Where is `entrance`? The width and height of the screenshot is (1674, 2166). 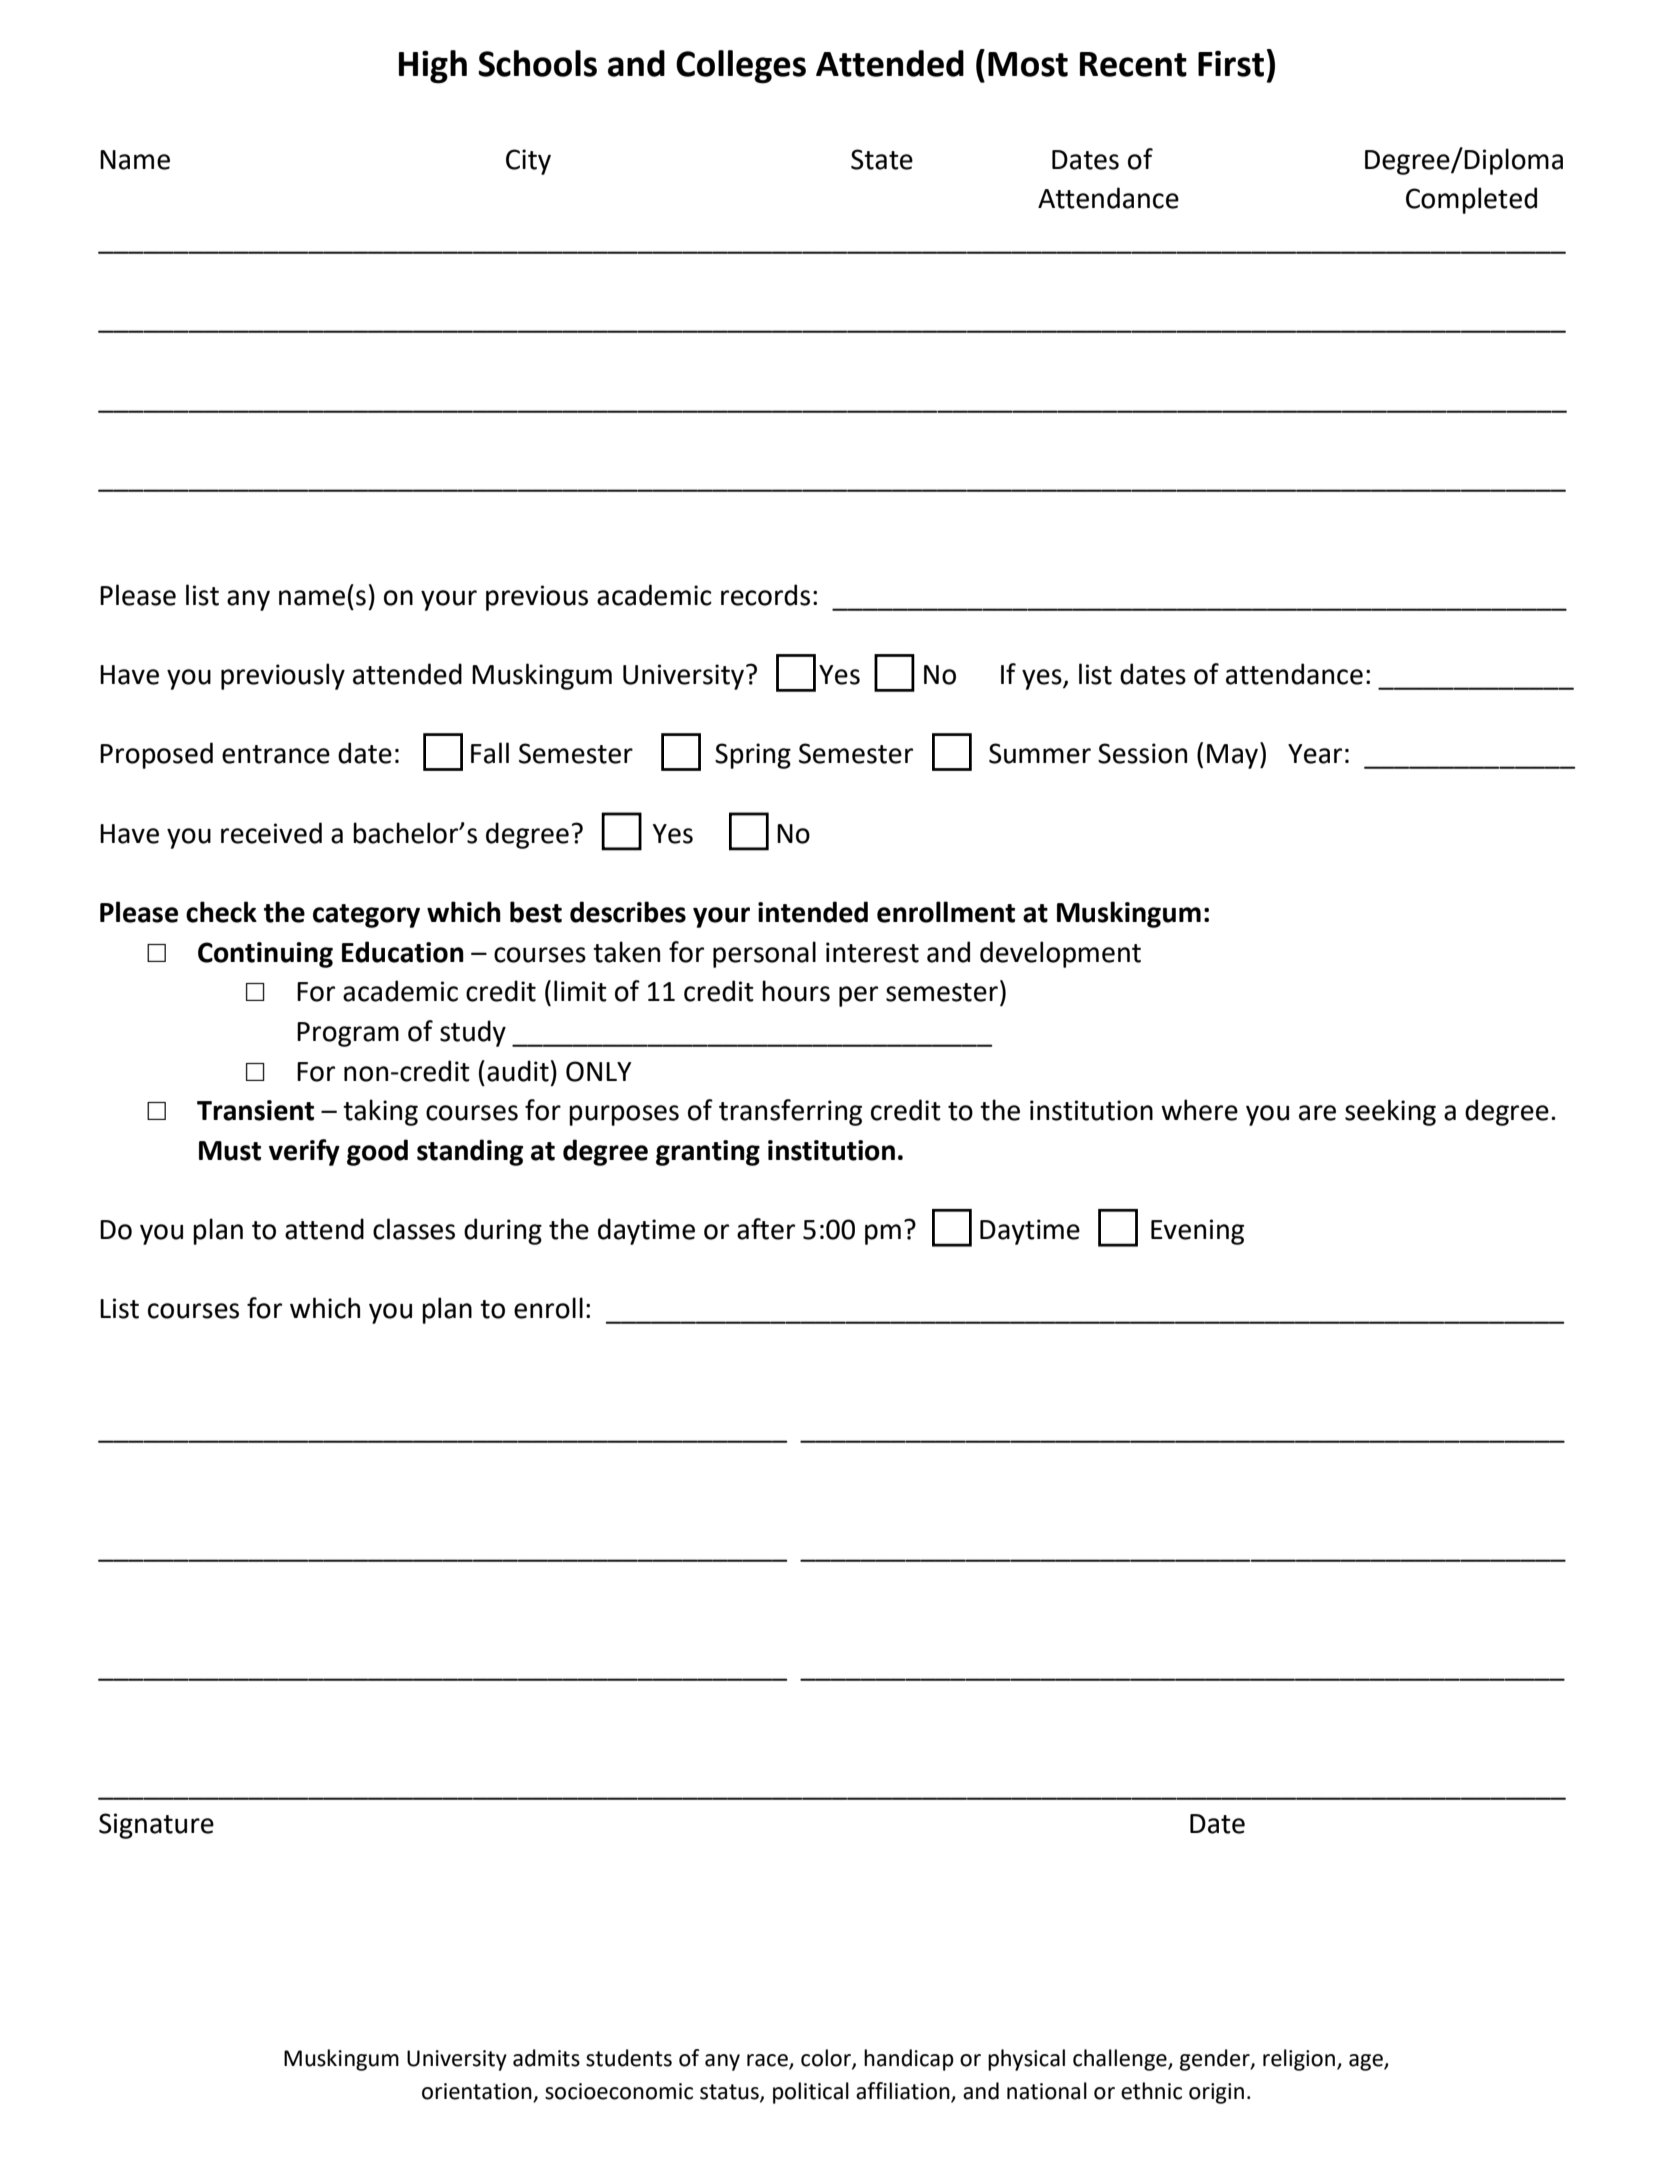 entrance is located at coordinates (276, 754).
